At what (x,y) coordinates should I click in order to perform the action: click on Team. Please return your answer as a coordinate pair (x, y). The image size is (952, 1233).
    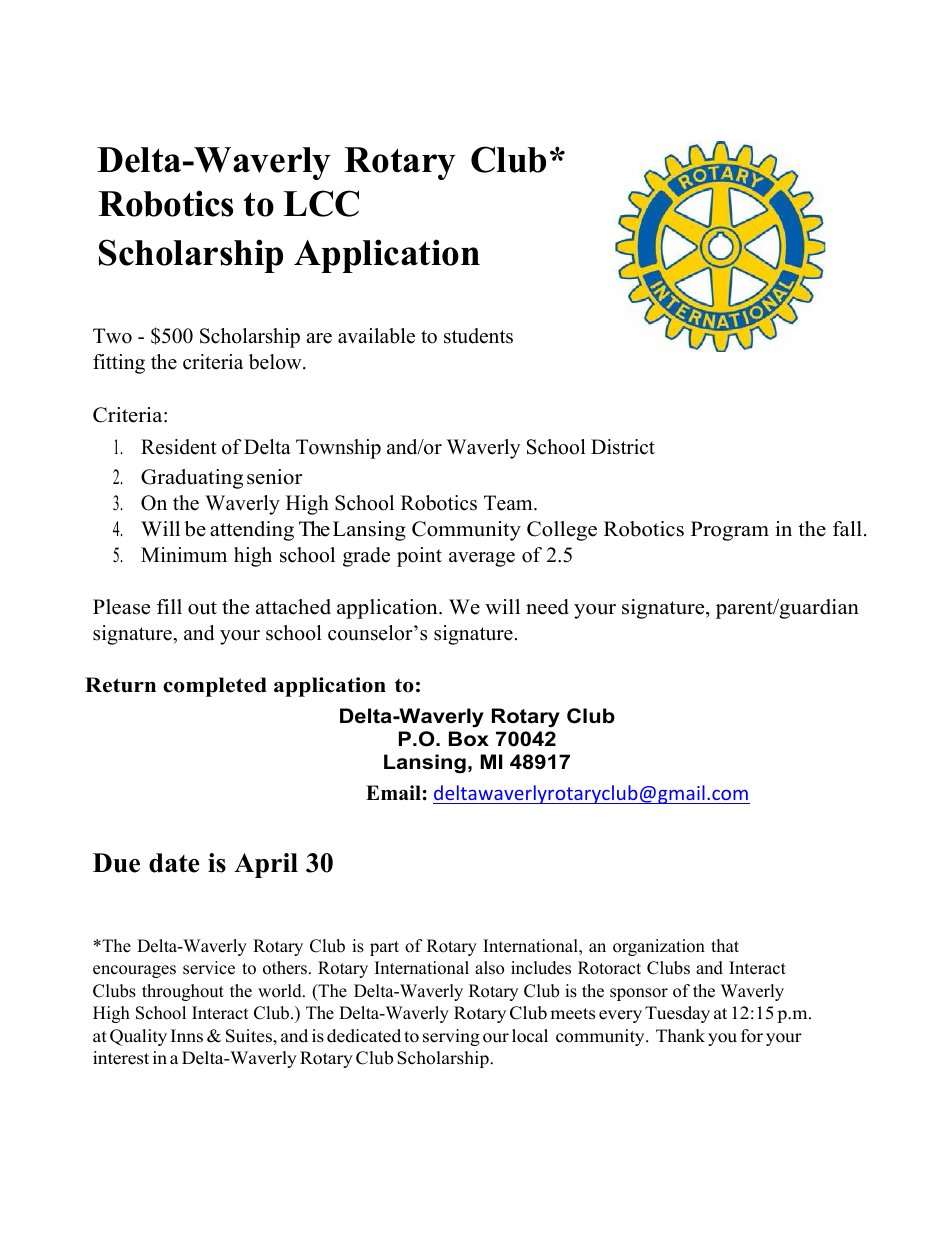
    Looking at the image, I should click on (509, 503).
